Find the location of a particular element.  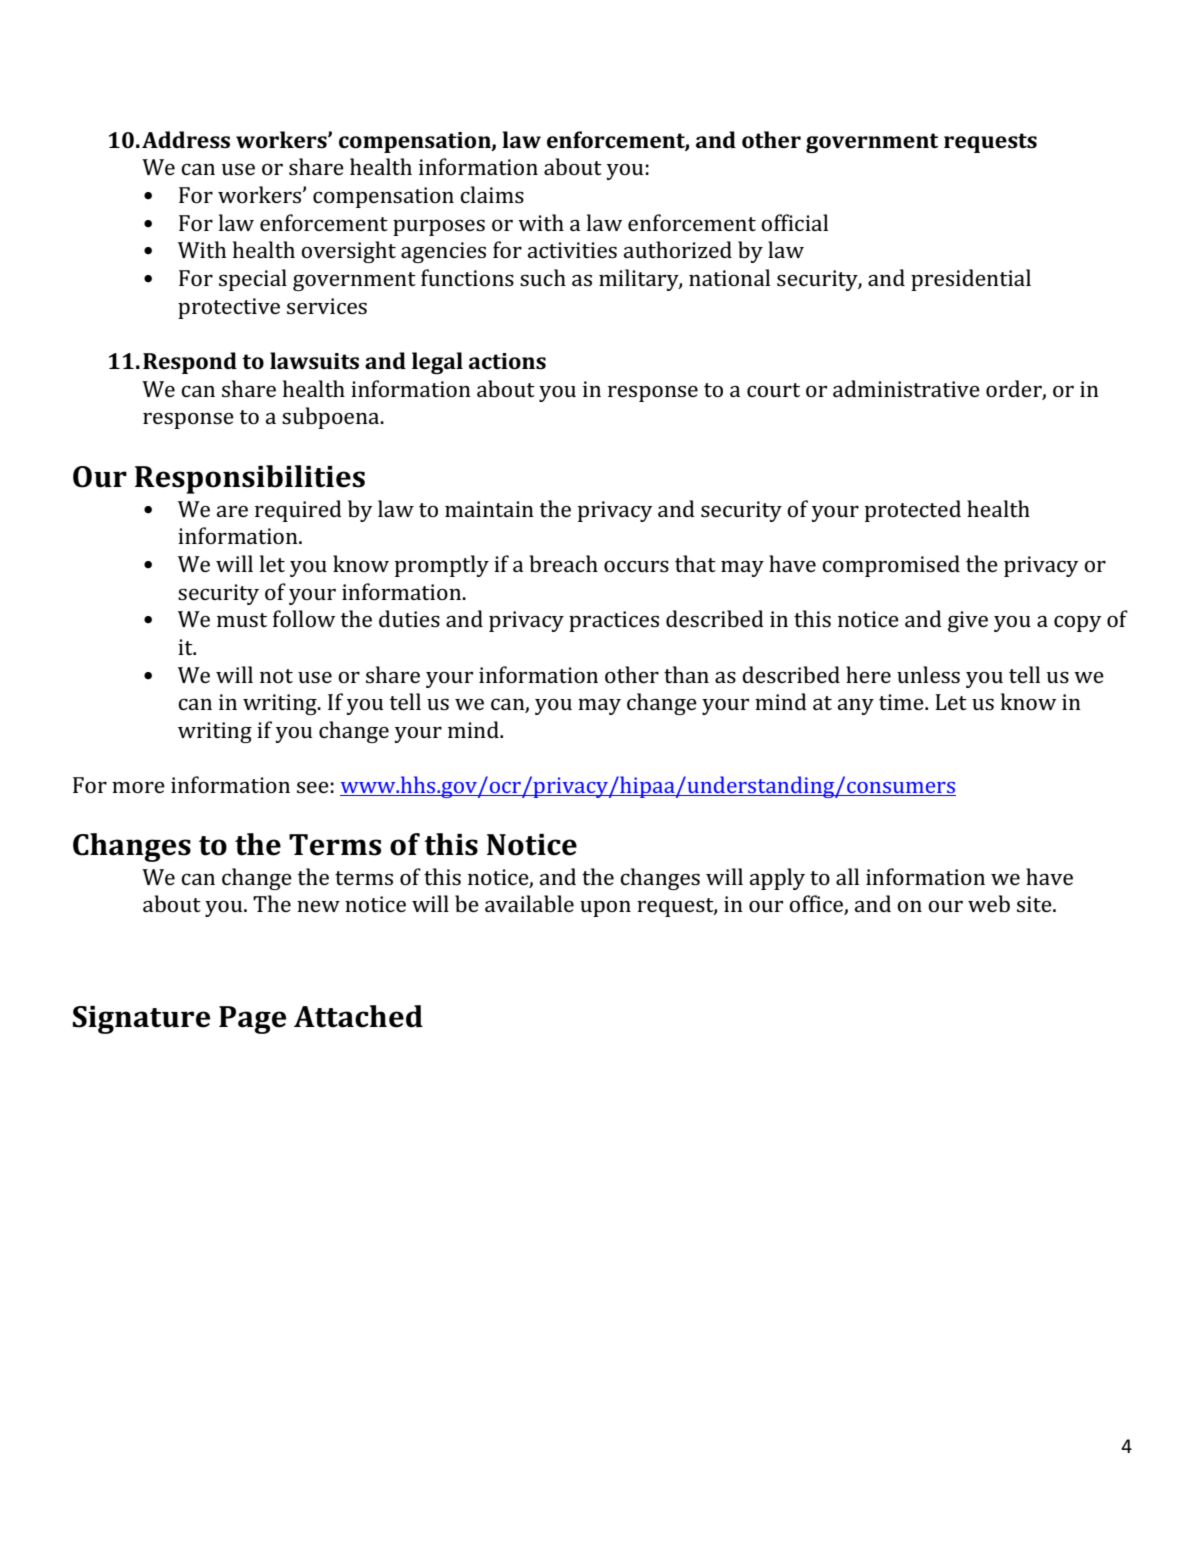

Page is located at coordinates (252, 1020).
